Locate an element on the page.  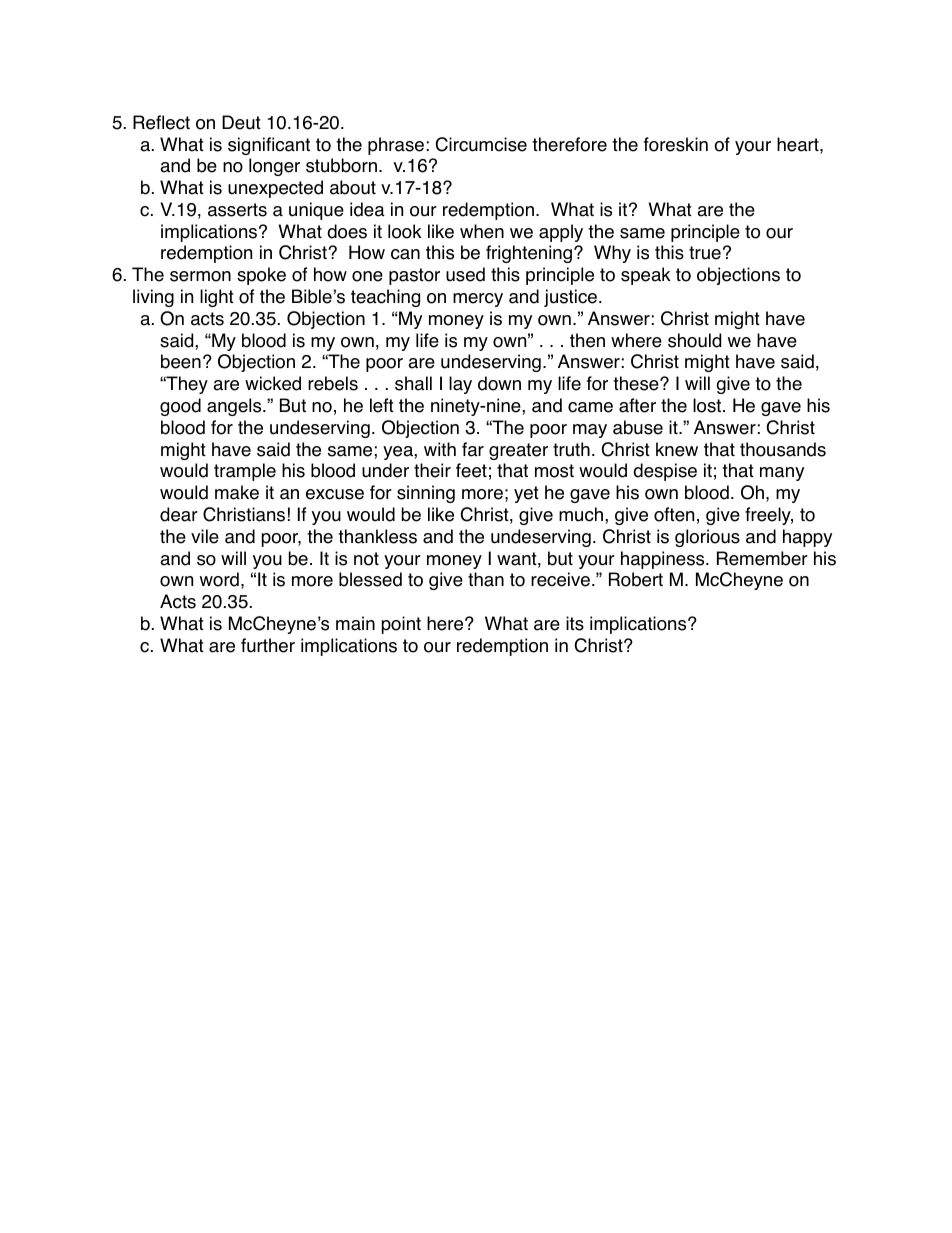
trample is located at coordinates (245, 472).
